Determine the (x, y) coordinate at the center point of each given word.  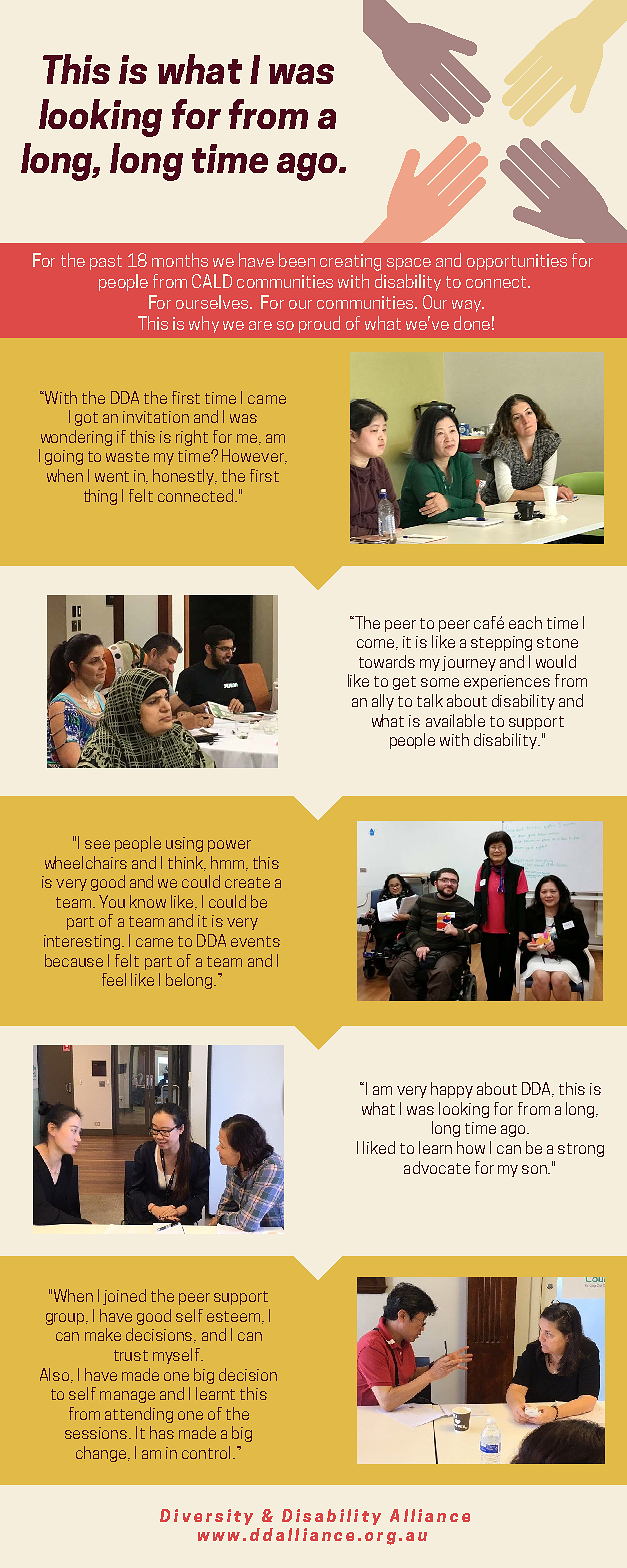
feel (114, 979)
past (106, 262)
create (247, 882)
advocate (437, 1167)
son (536, 1169)
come (377, 644)
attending (139, 1415)
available (455, 720)
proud (319, 324)
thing (100, 497)
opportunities (517, 262)
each (525, 622)
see (97, 844)
